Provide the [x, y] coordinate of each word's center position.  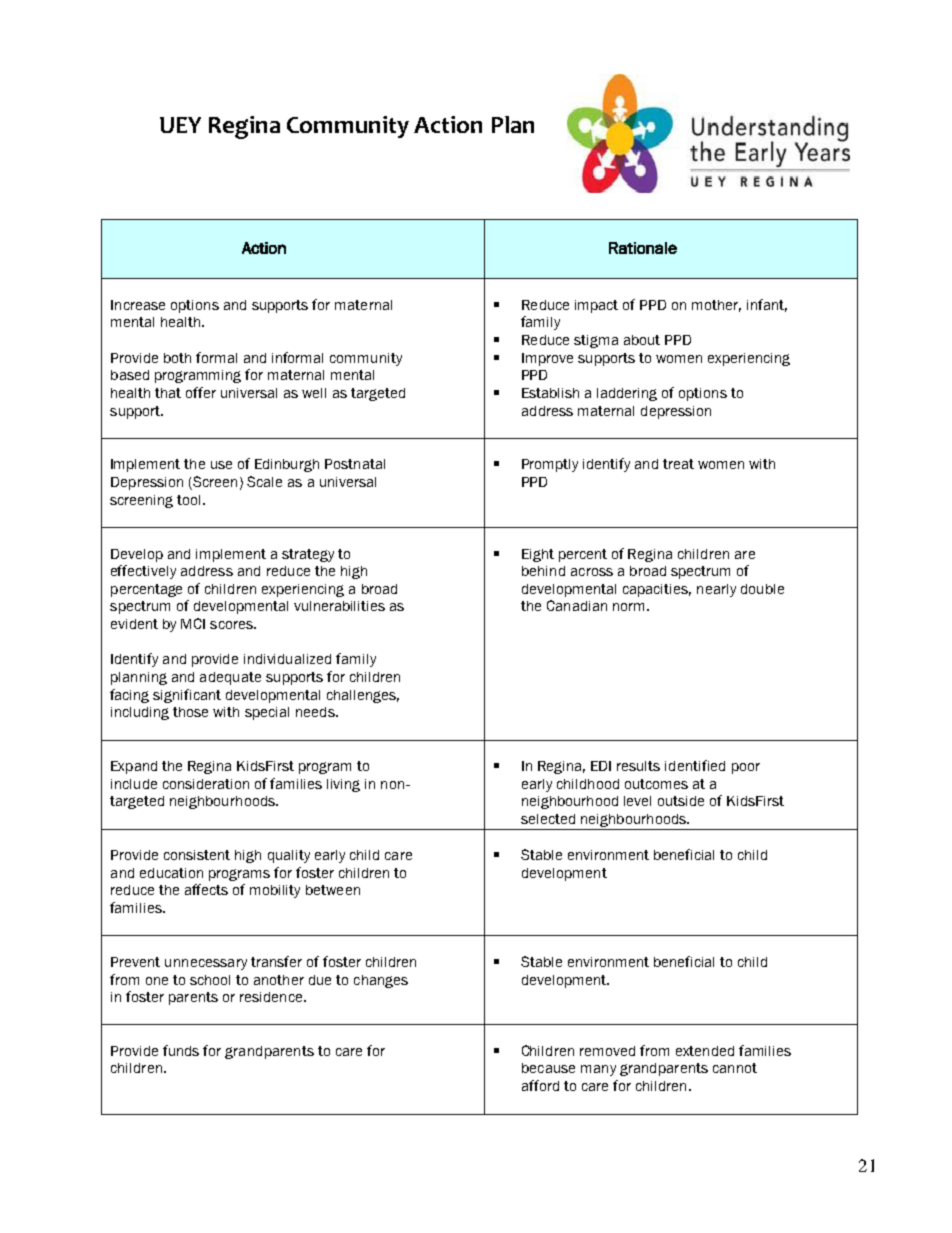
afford [540, 1085]
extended [705, 1051]
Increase [138, 305]
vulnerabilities [339, 606]
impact [596, 306]
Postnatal [355, 464]
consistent [197, 855]
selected [548, 819]
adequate [230, 678]
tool [190, 500]
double [762, 589]
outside [681, 801]
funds [181, 1050]
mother [716, 306]
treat [678, 464]
